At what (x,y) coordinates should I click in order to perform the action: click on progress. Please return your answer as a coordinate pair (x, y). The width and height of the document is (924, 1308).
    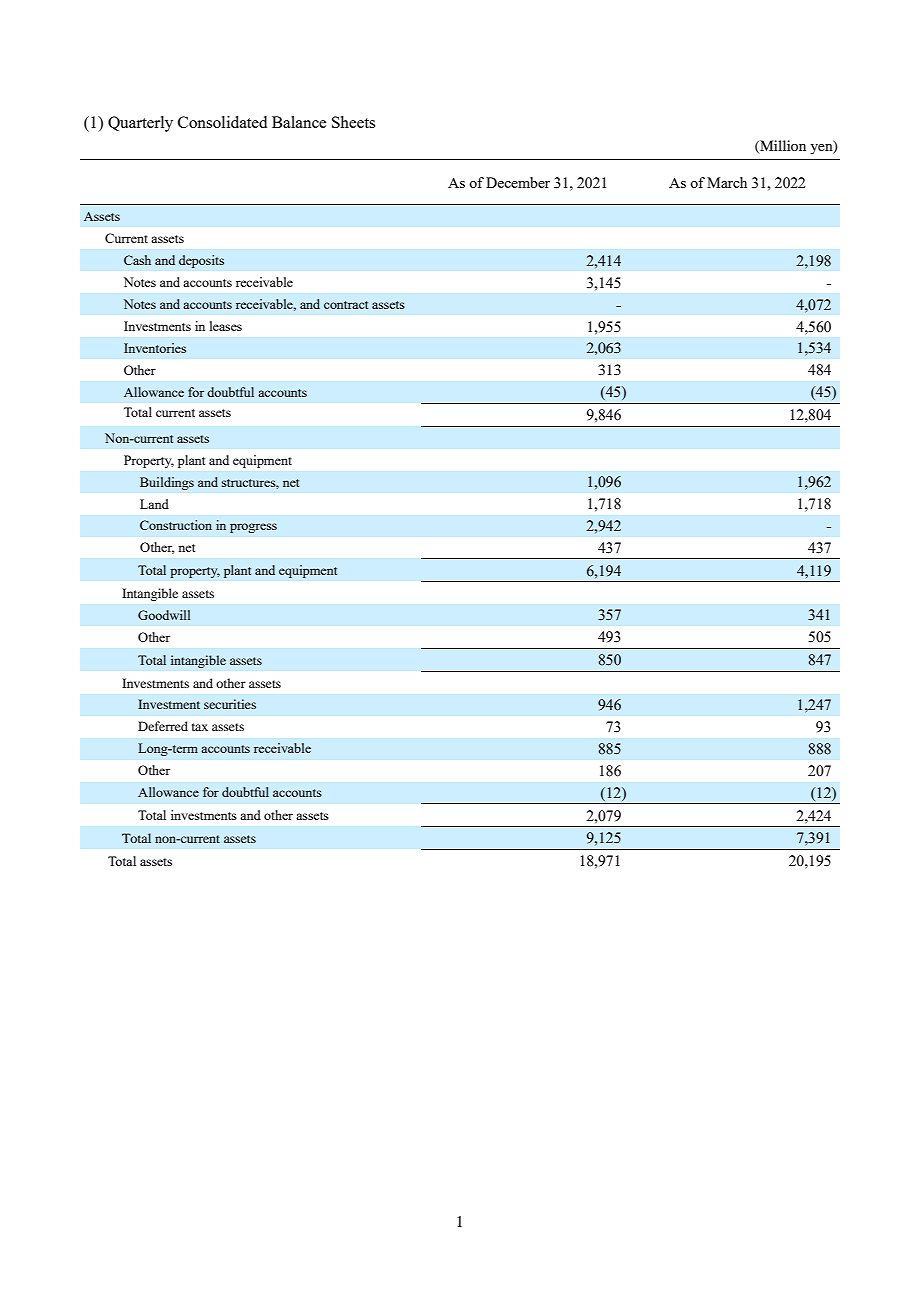
    Looking at the image, I should click on (253, 528).
